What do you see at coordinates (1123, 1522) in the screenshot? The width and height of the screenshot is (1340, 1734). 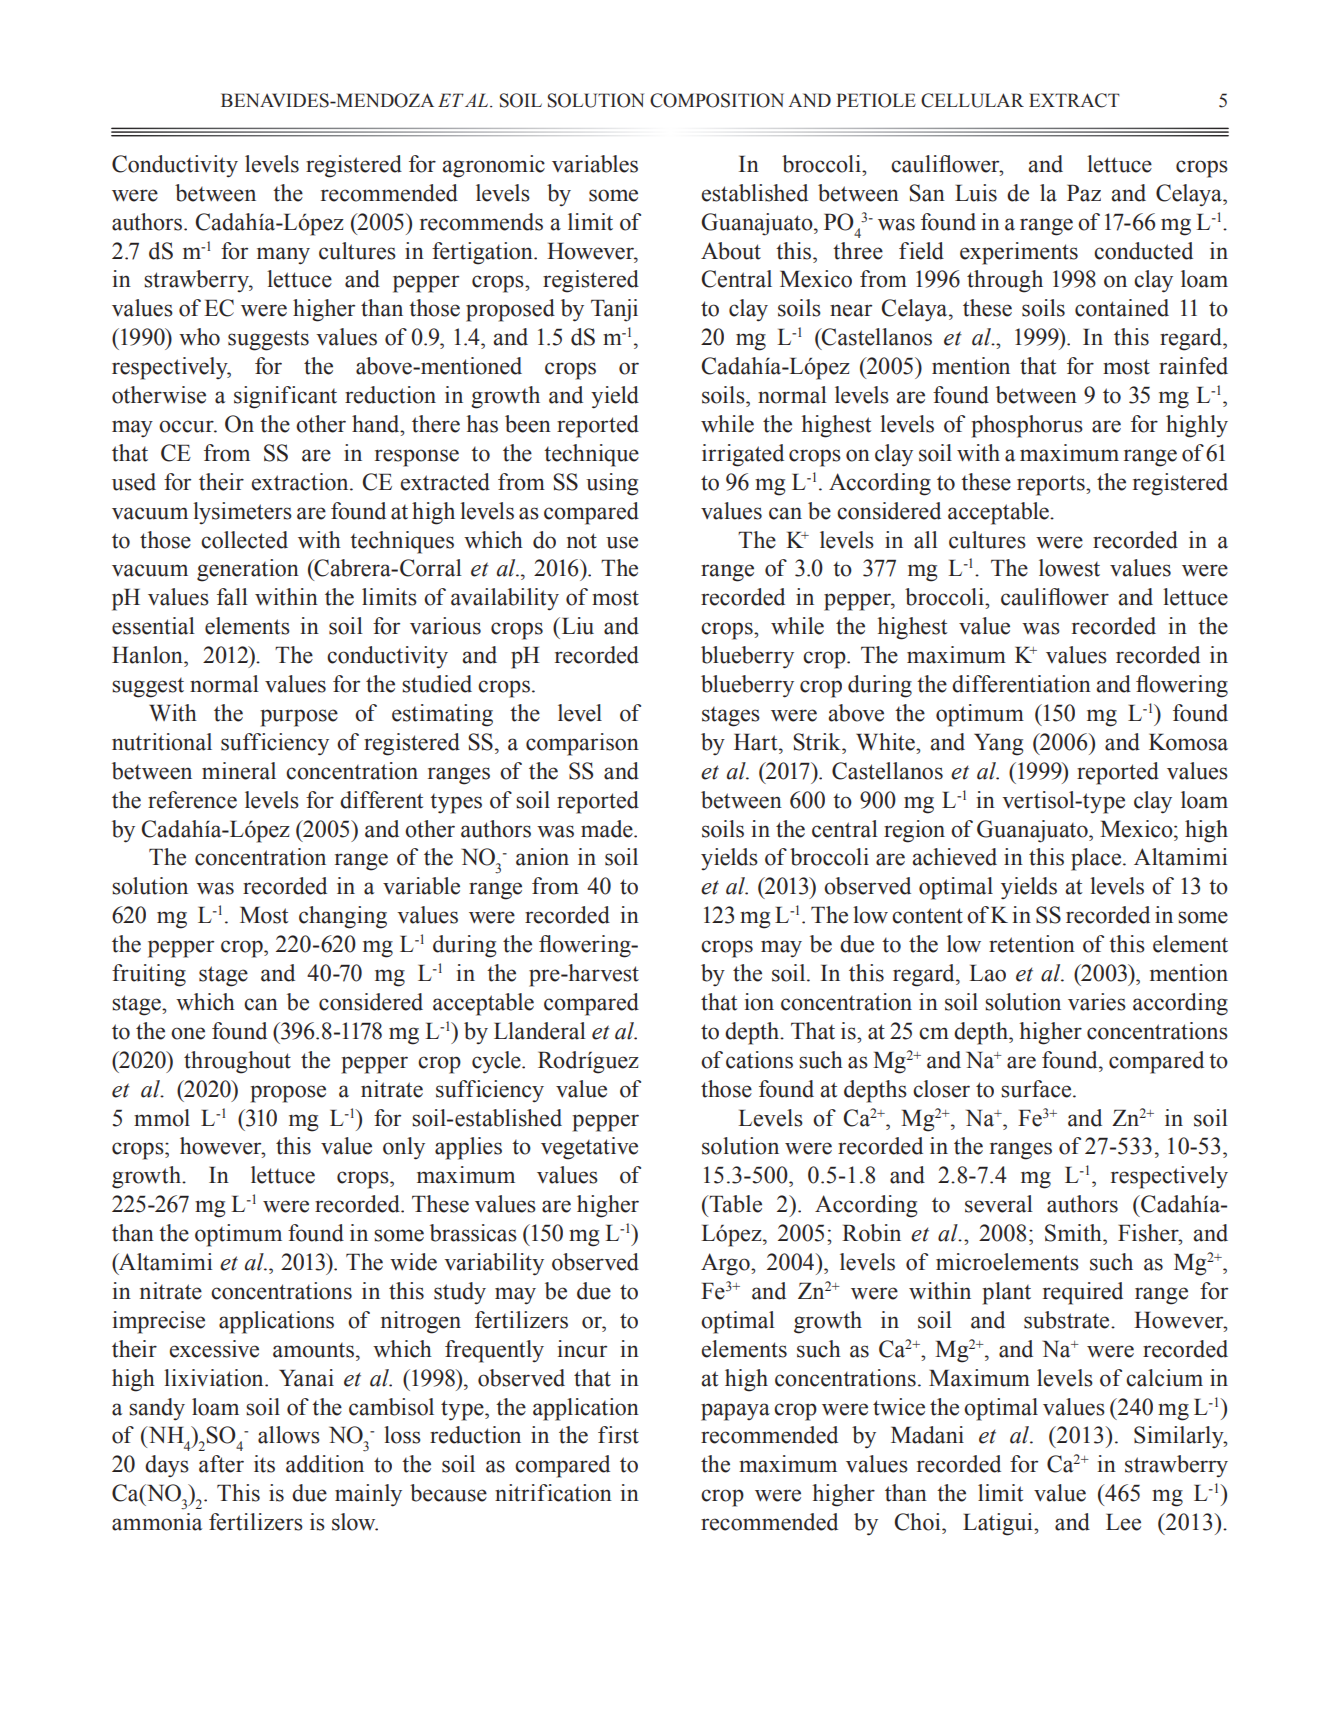 I see `Lee` at bounding box center [1123, 1522].
